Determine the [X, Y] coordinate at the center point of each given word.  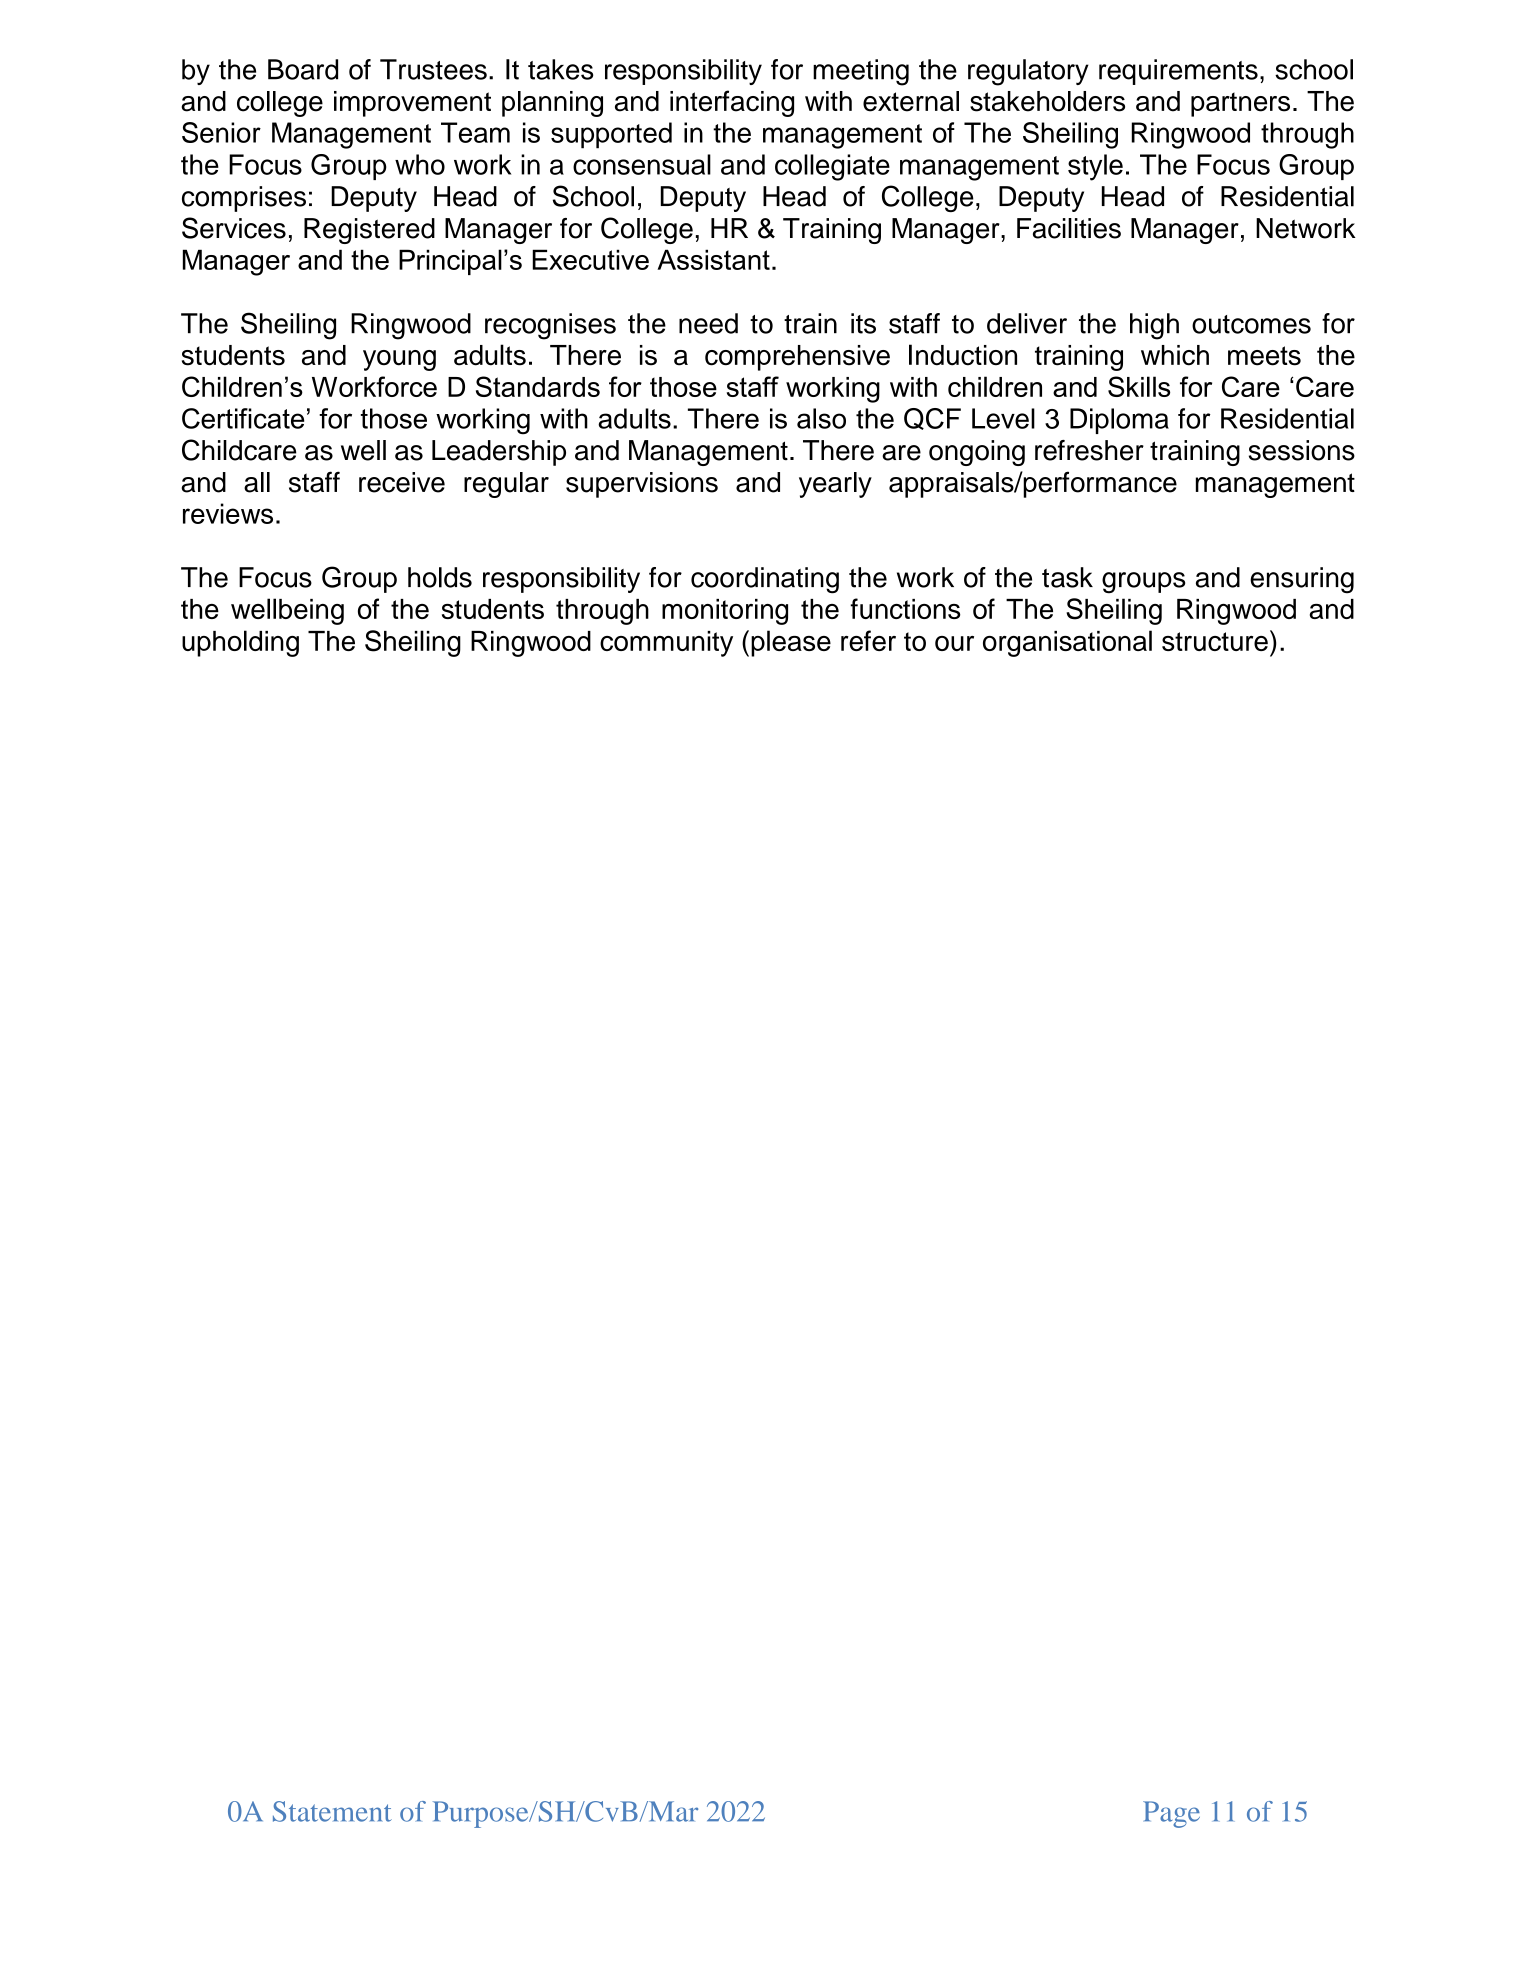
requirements [1178, 72]
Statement [332, 1811]
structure [1215, 641]
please [791, 643]
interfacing [732, 103]
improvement [412, 104]
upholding [240, 643]
